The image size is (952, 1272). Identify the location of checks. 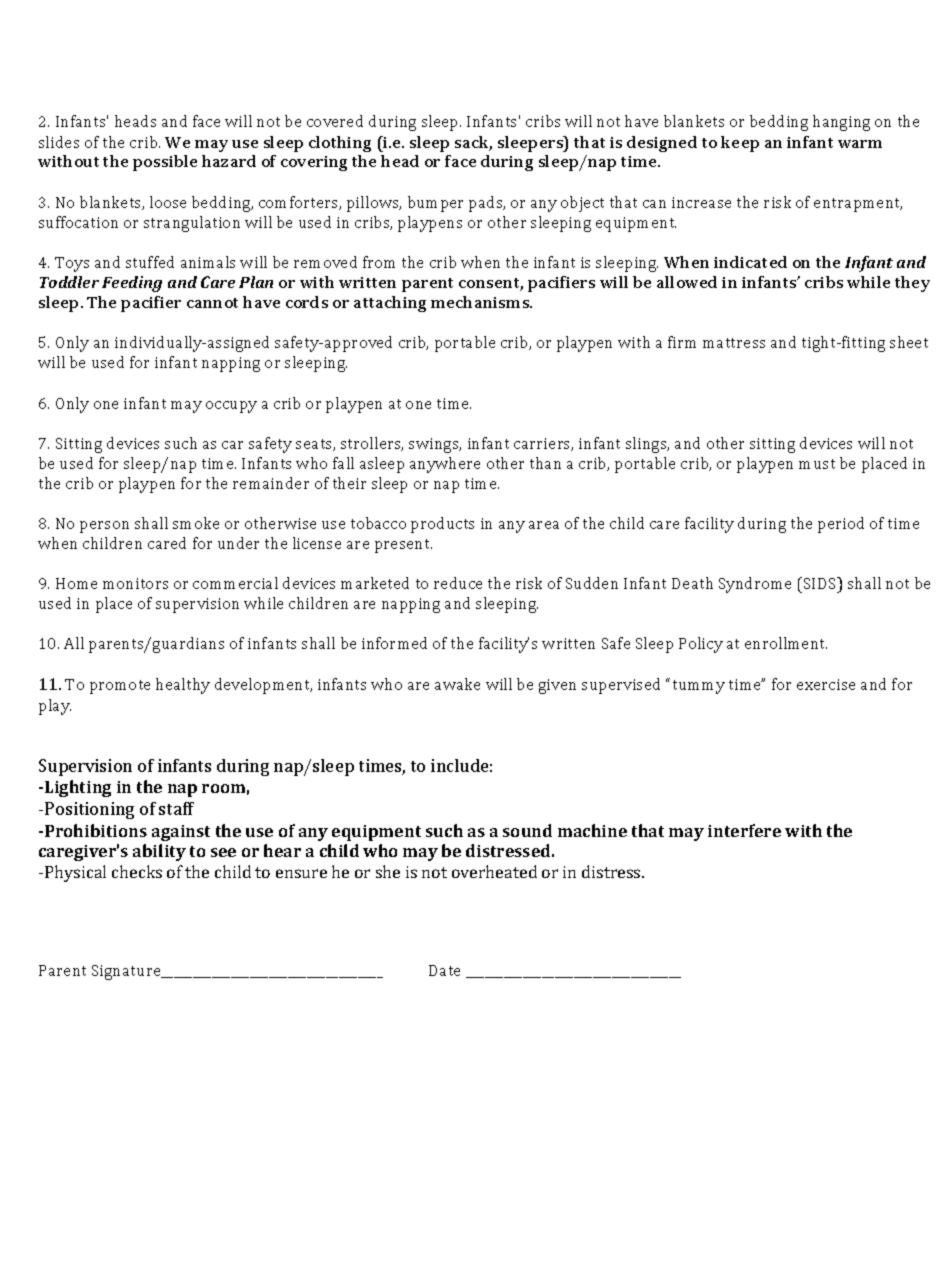
(137, 871).
